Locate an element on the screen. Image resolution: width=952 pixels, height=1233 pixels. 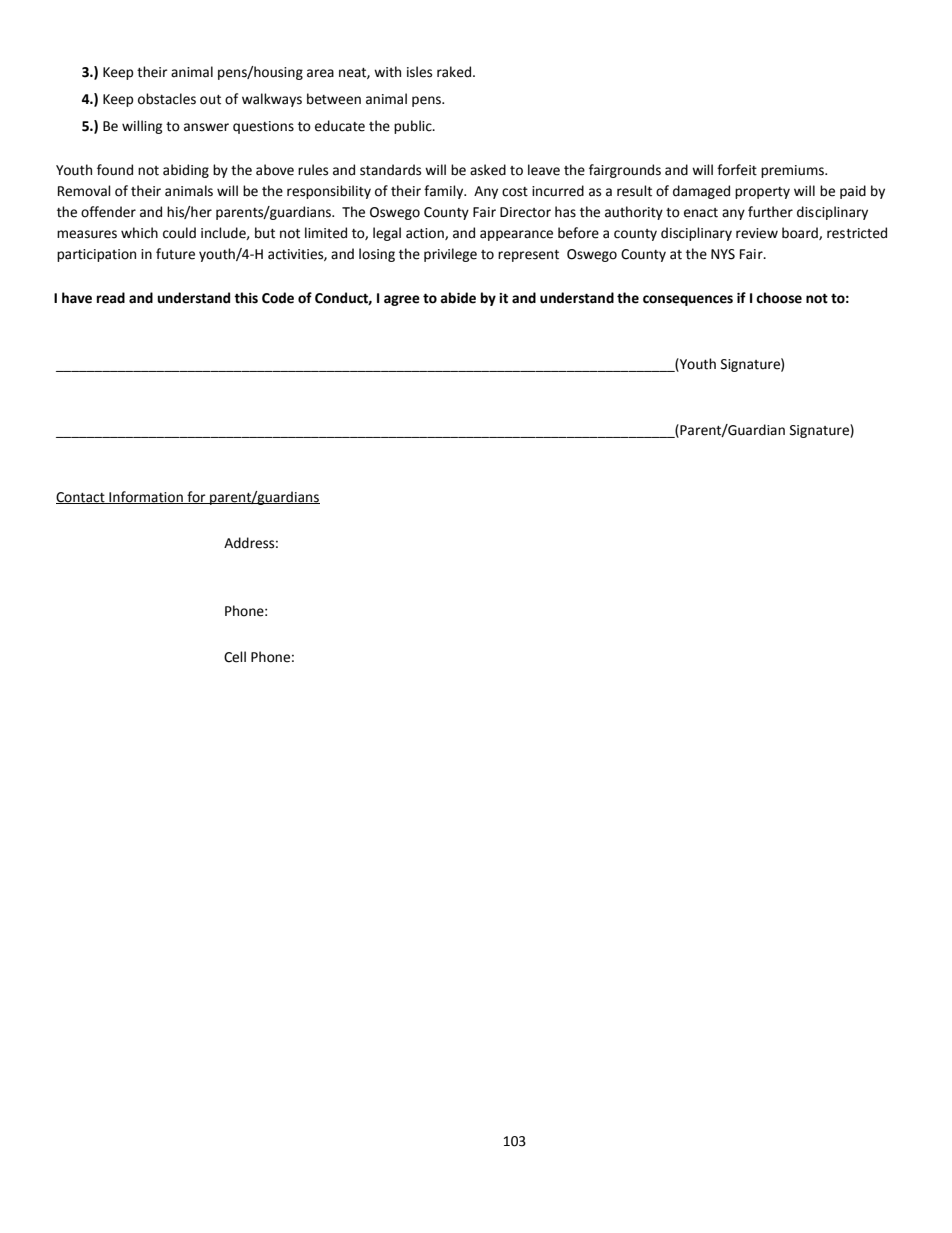
Contact is located at coordinates (81, 498).
